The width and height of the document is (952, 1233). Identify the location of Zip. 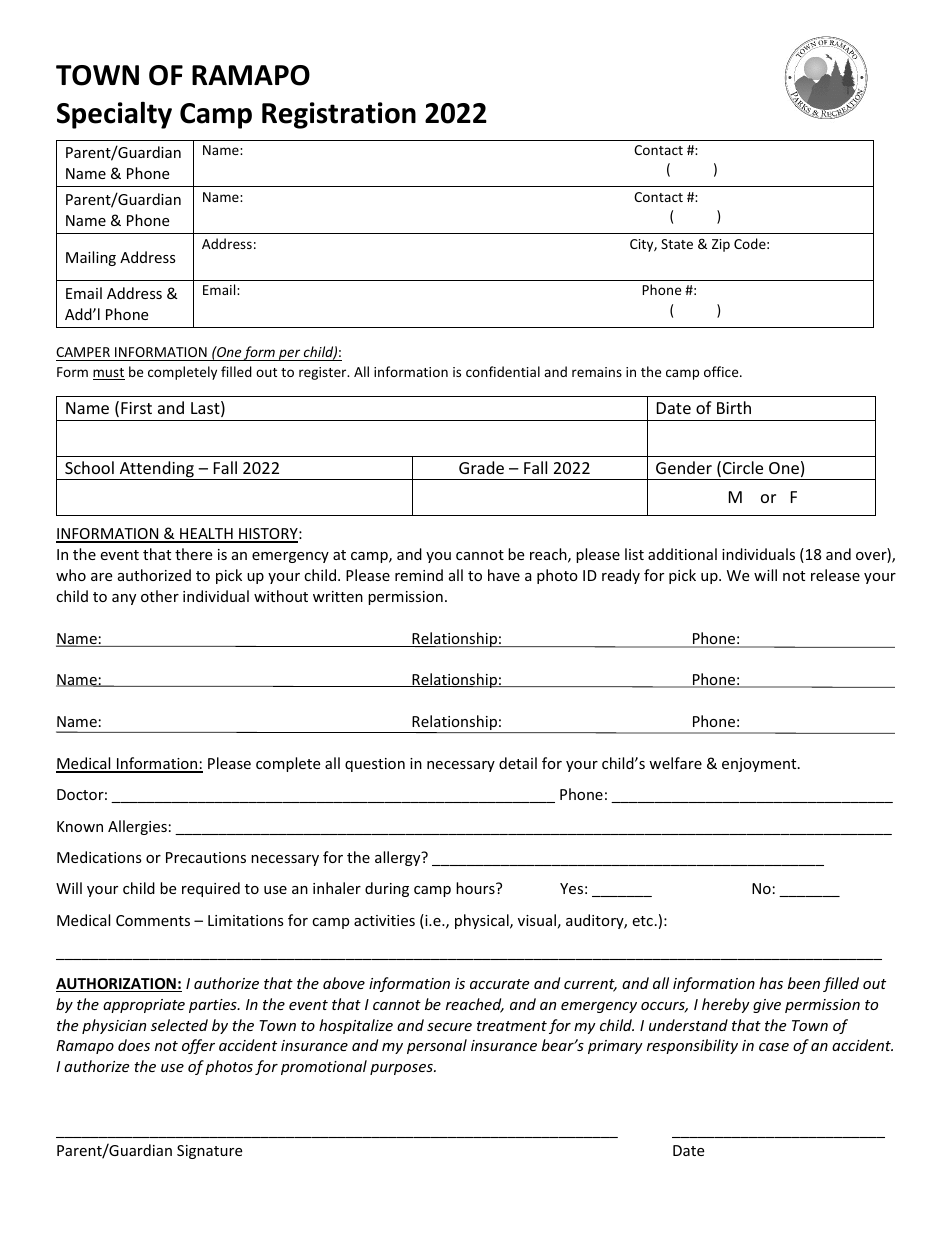
(721, 245).
